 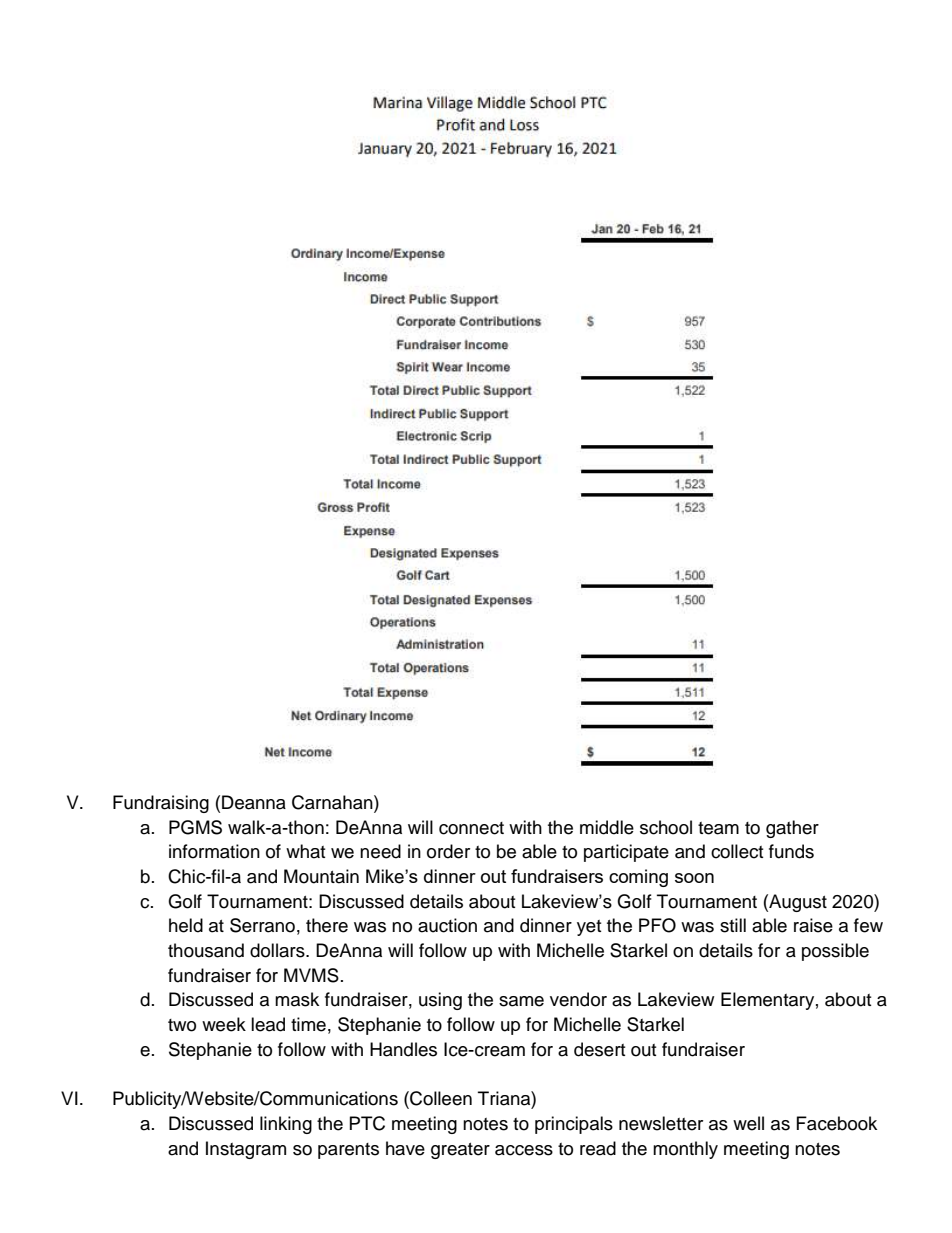 I want to click on Instagram, so click(x=246, y=1150).
